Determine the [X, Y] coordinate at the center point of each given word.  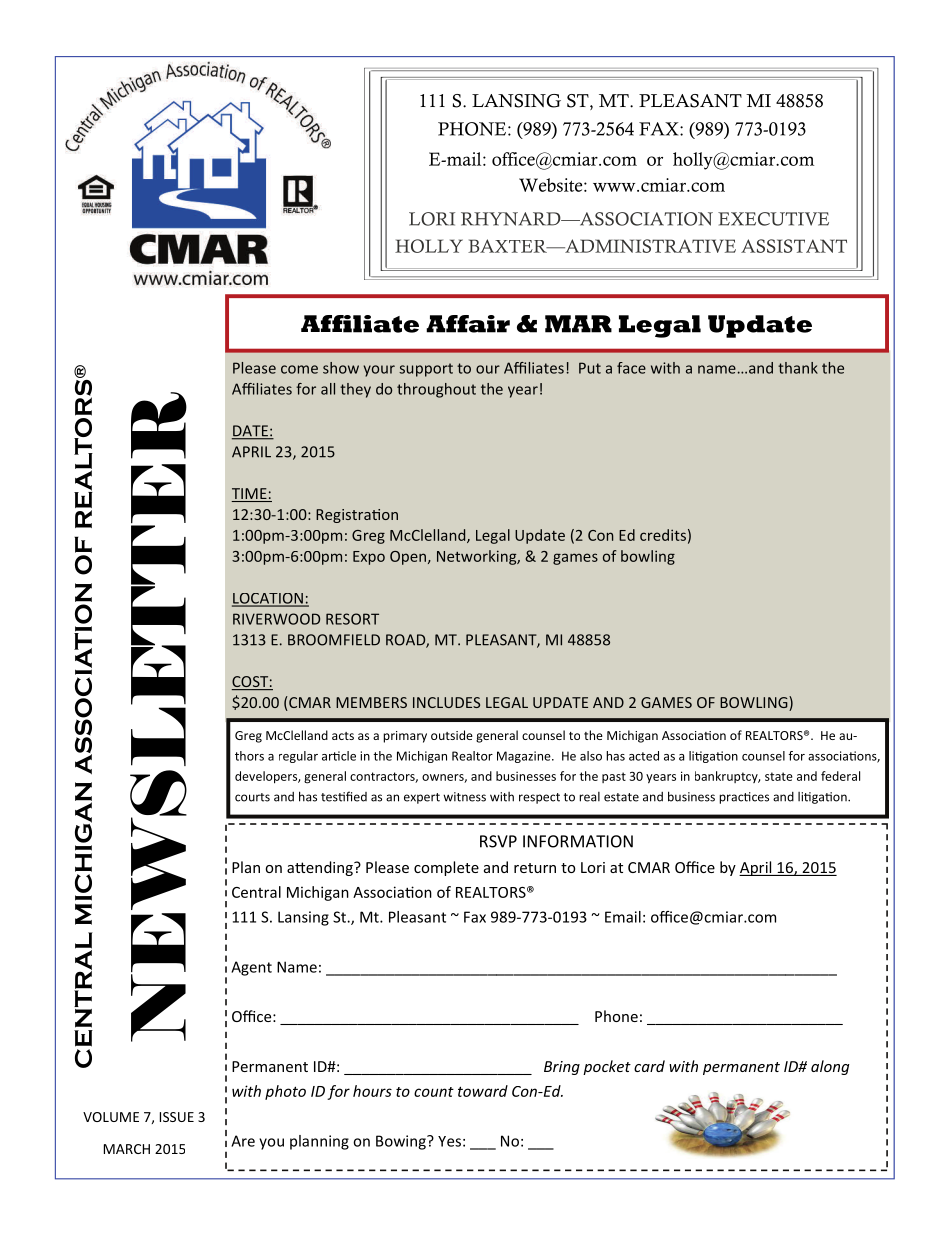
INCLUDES [446, 702]
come [299, 369]
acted [644, 756]
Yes [449, 1141]
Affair [468, 324]
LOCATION [268, 599]
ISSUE [177, 1117]
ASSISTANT [794, 246]
